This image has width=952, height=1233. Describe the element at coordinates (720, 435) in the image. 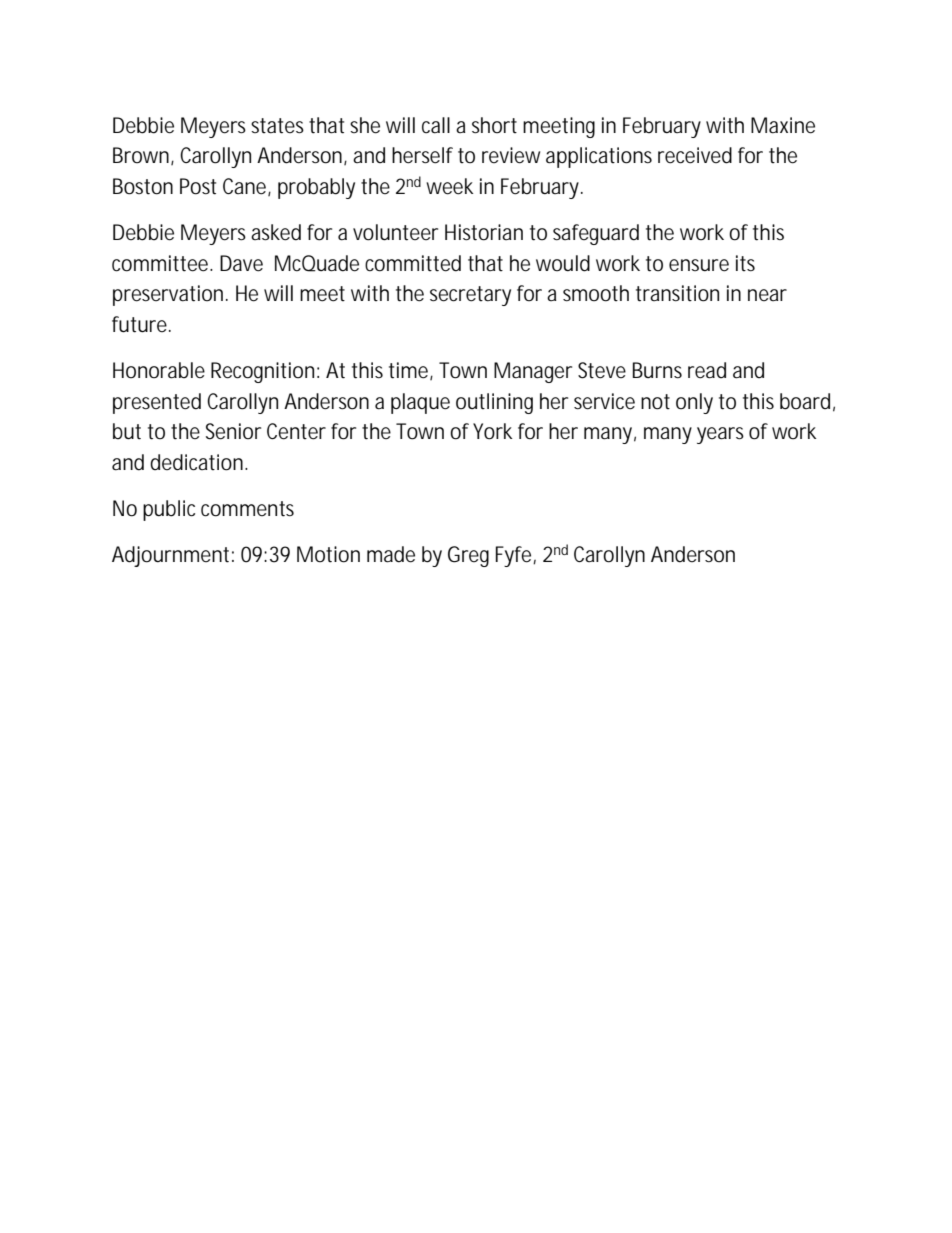

I see `years` at that location.
